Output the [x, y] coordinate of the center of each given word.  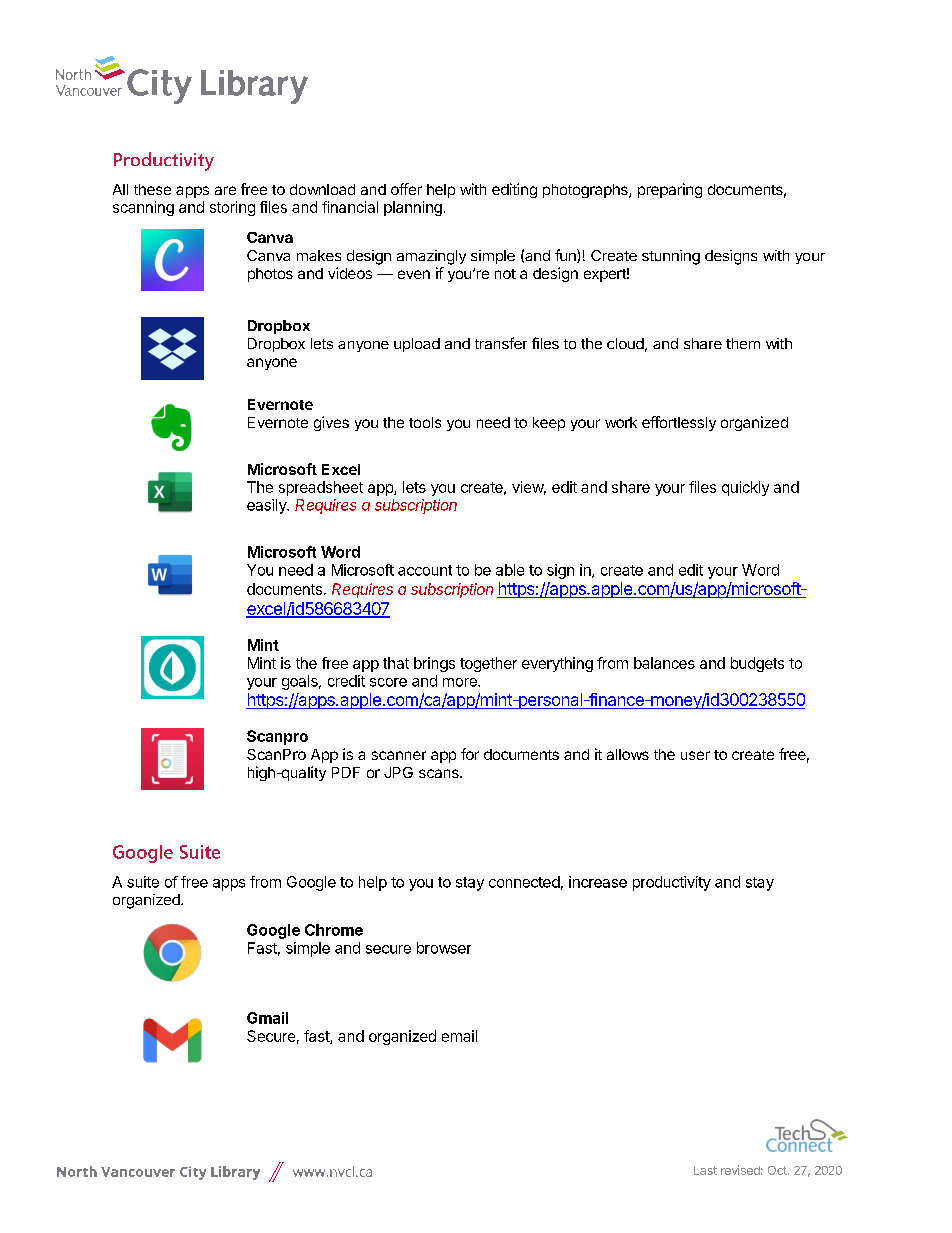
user [695, 755]
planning [413, 208]
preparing [670, 190]
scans [440, 773]
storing [232, 208]
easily [268, 506]
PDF [346, 772]
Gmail [267, 1018]
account [425, 570]
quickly [745, 488]
